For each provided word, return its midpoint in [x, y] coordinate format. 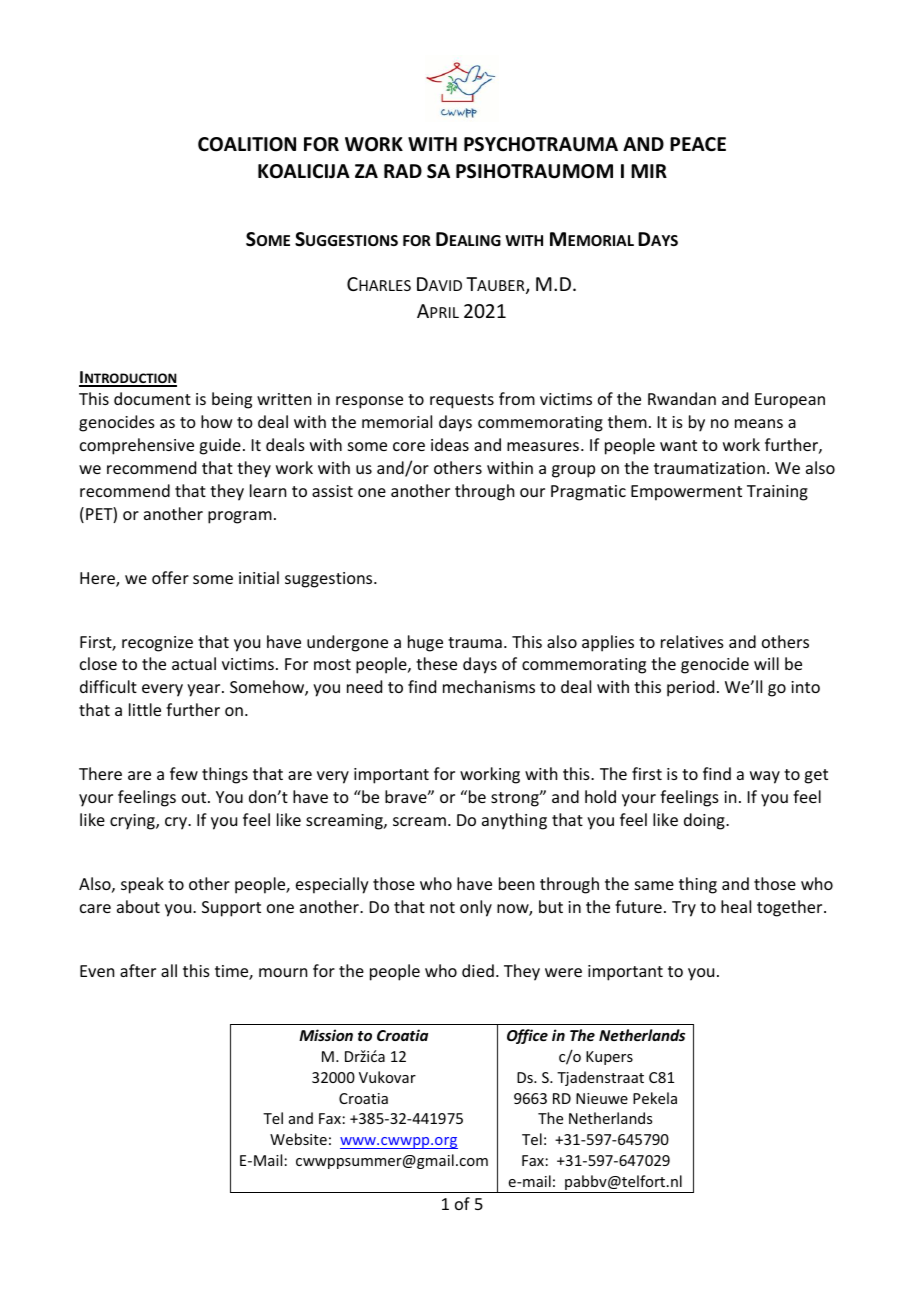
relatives [692, 641]
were [563, 972]
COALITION [247, 144]
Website [298, 1139]
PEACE [698, 144]
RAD [403, 171]
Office [527, 1036]
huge [425, 643]
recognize [157, 644]
